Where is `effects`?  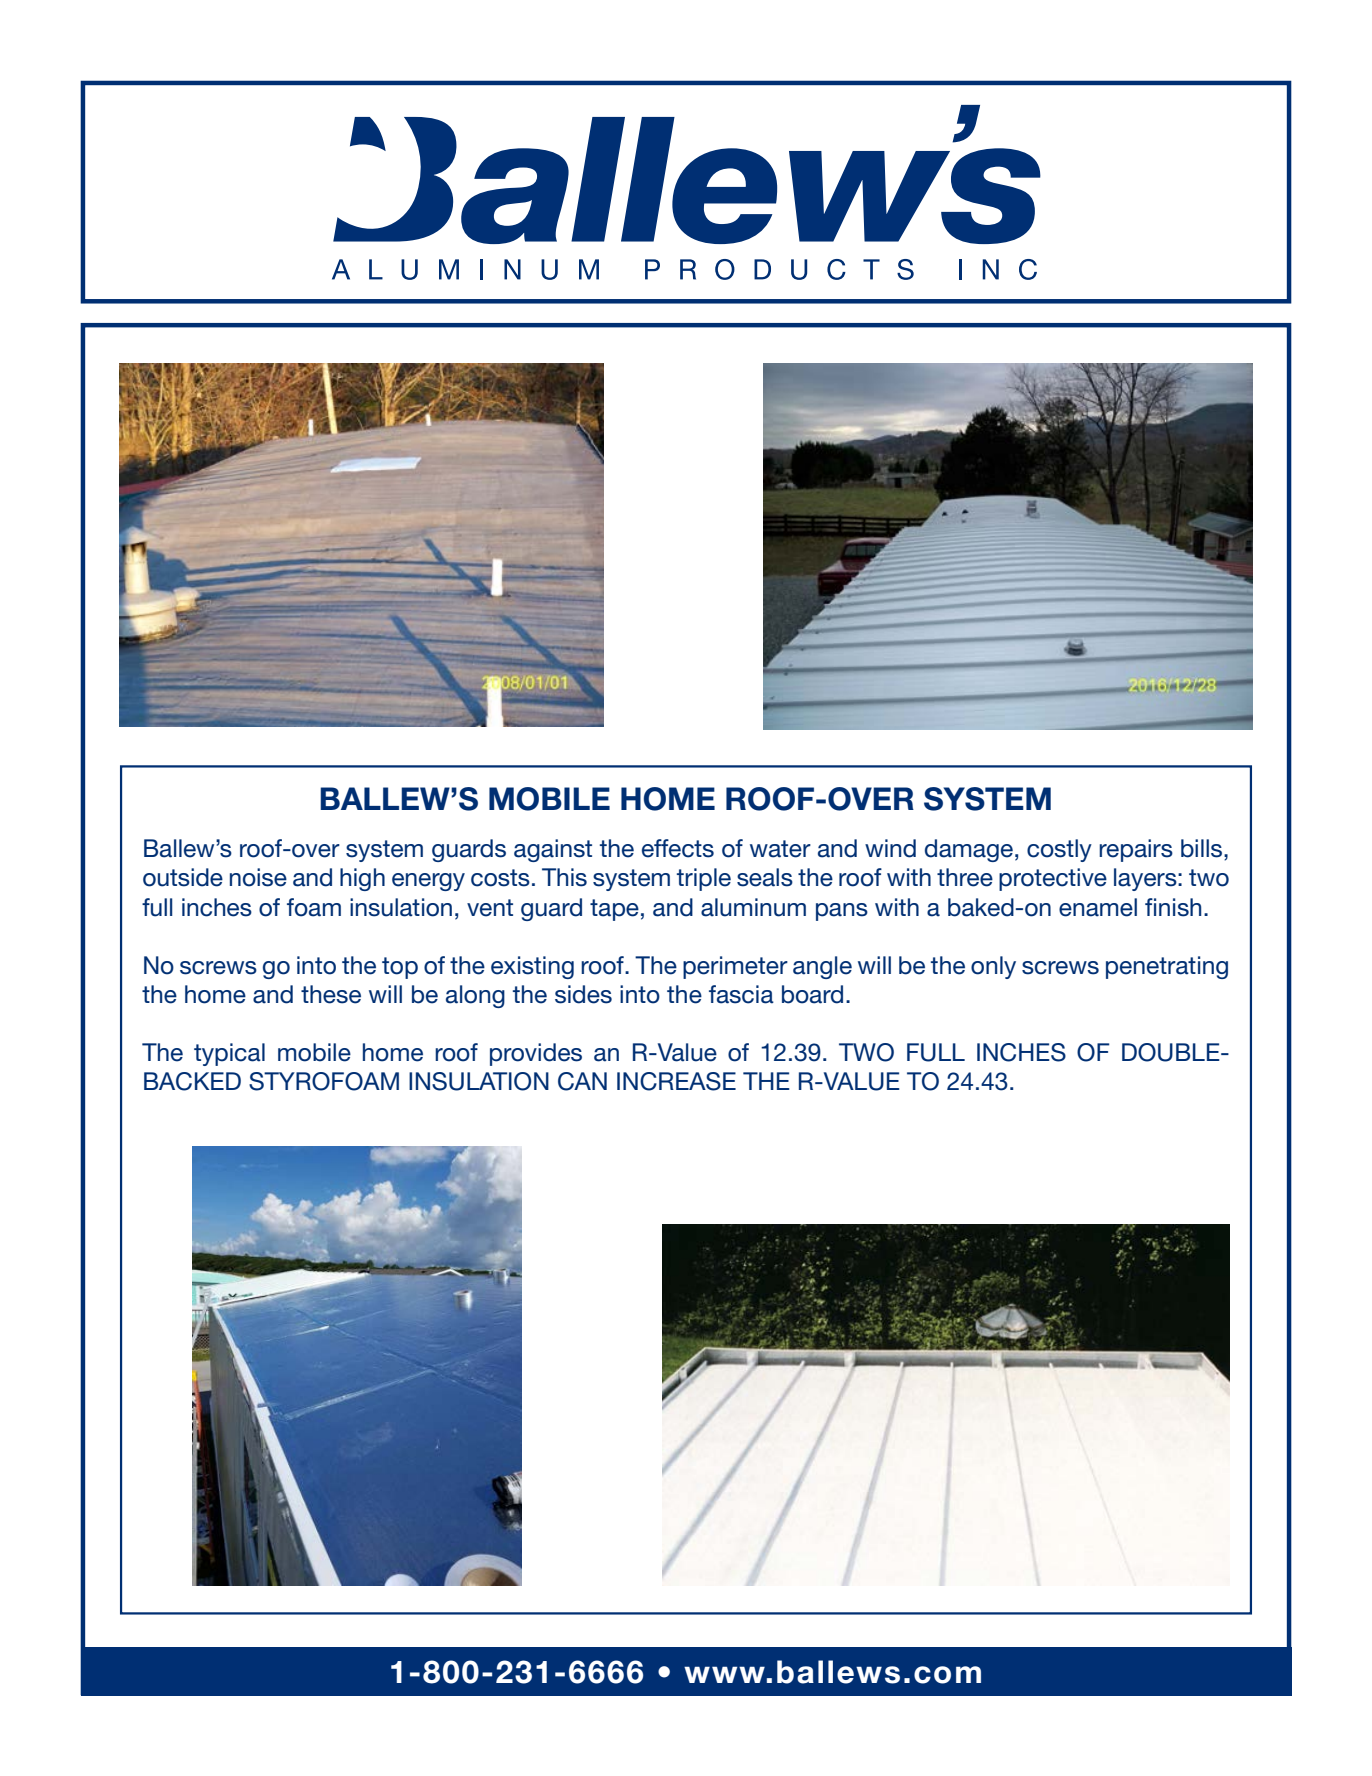
effects is located at coordinates (678, 848).
